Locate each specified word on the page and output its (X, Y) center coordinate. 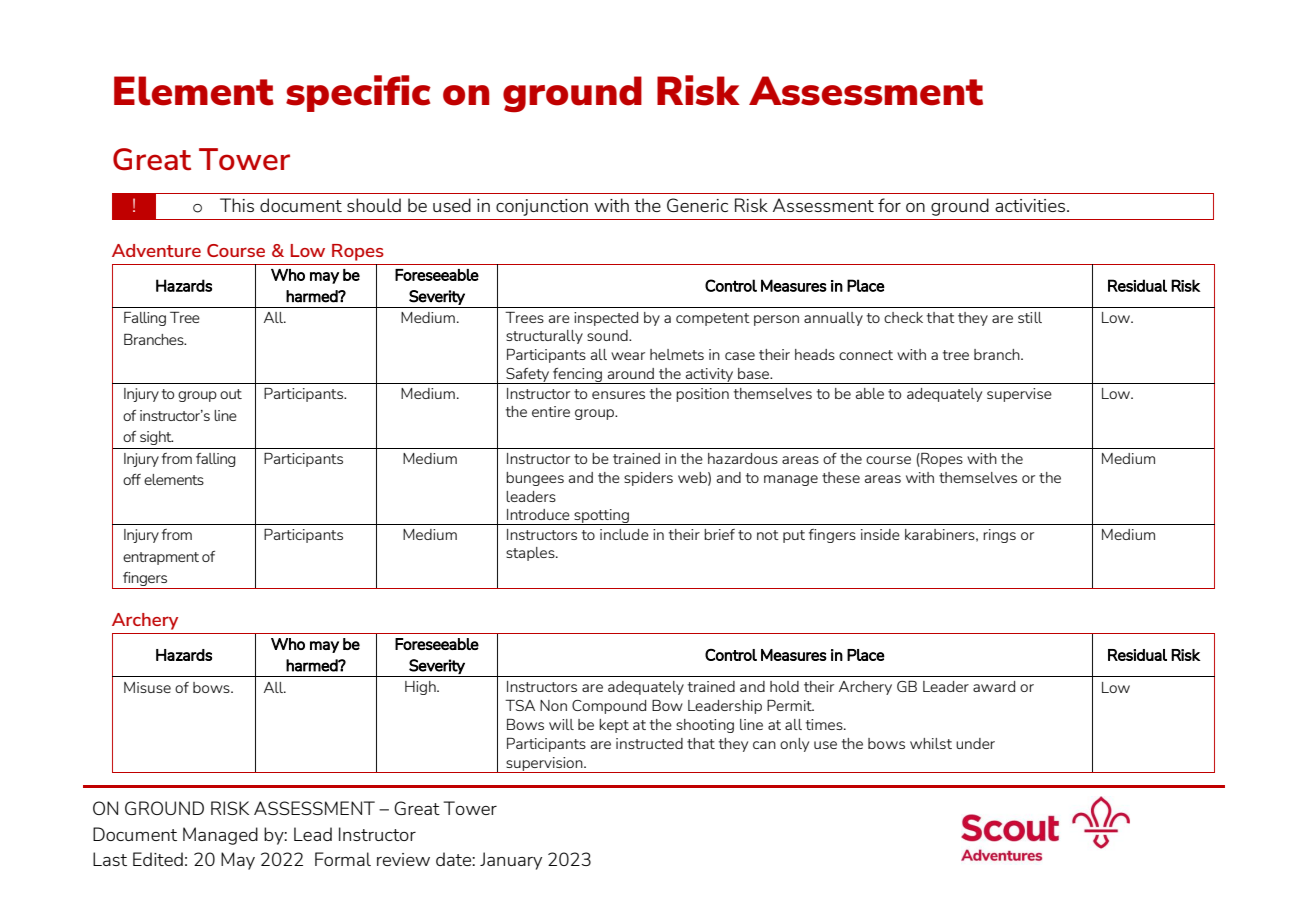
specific (358, 93)
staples (531, 554)
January (511, 861)
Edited (158, 859)
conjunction (542, 207)
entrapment (161, 558)
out (231, 394)
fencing (577, 376)
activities (1031, 205)
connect (866, 355)
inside (880, 534)
